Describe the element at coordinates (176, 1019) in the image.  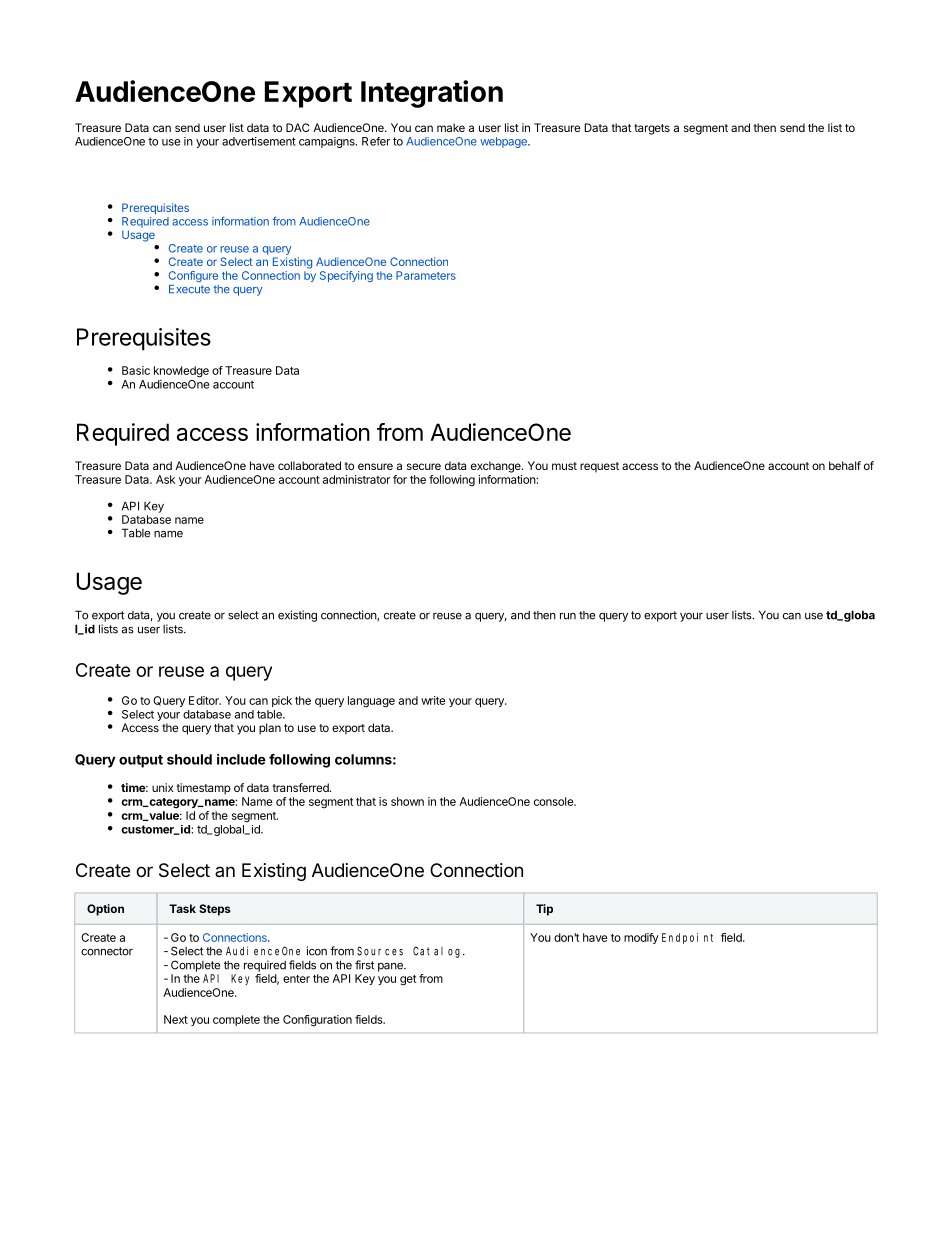
I see `Next` at that location.
